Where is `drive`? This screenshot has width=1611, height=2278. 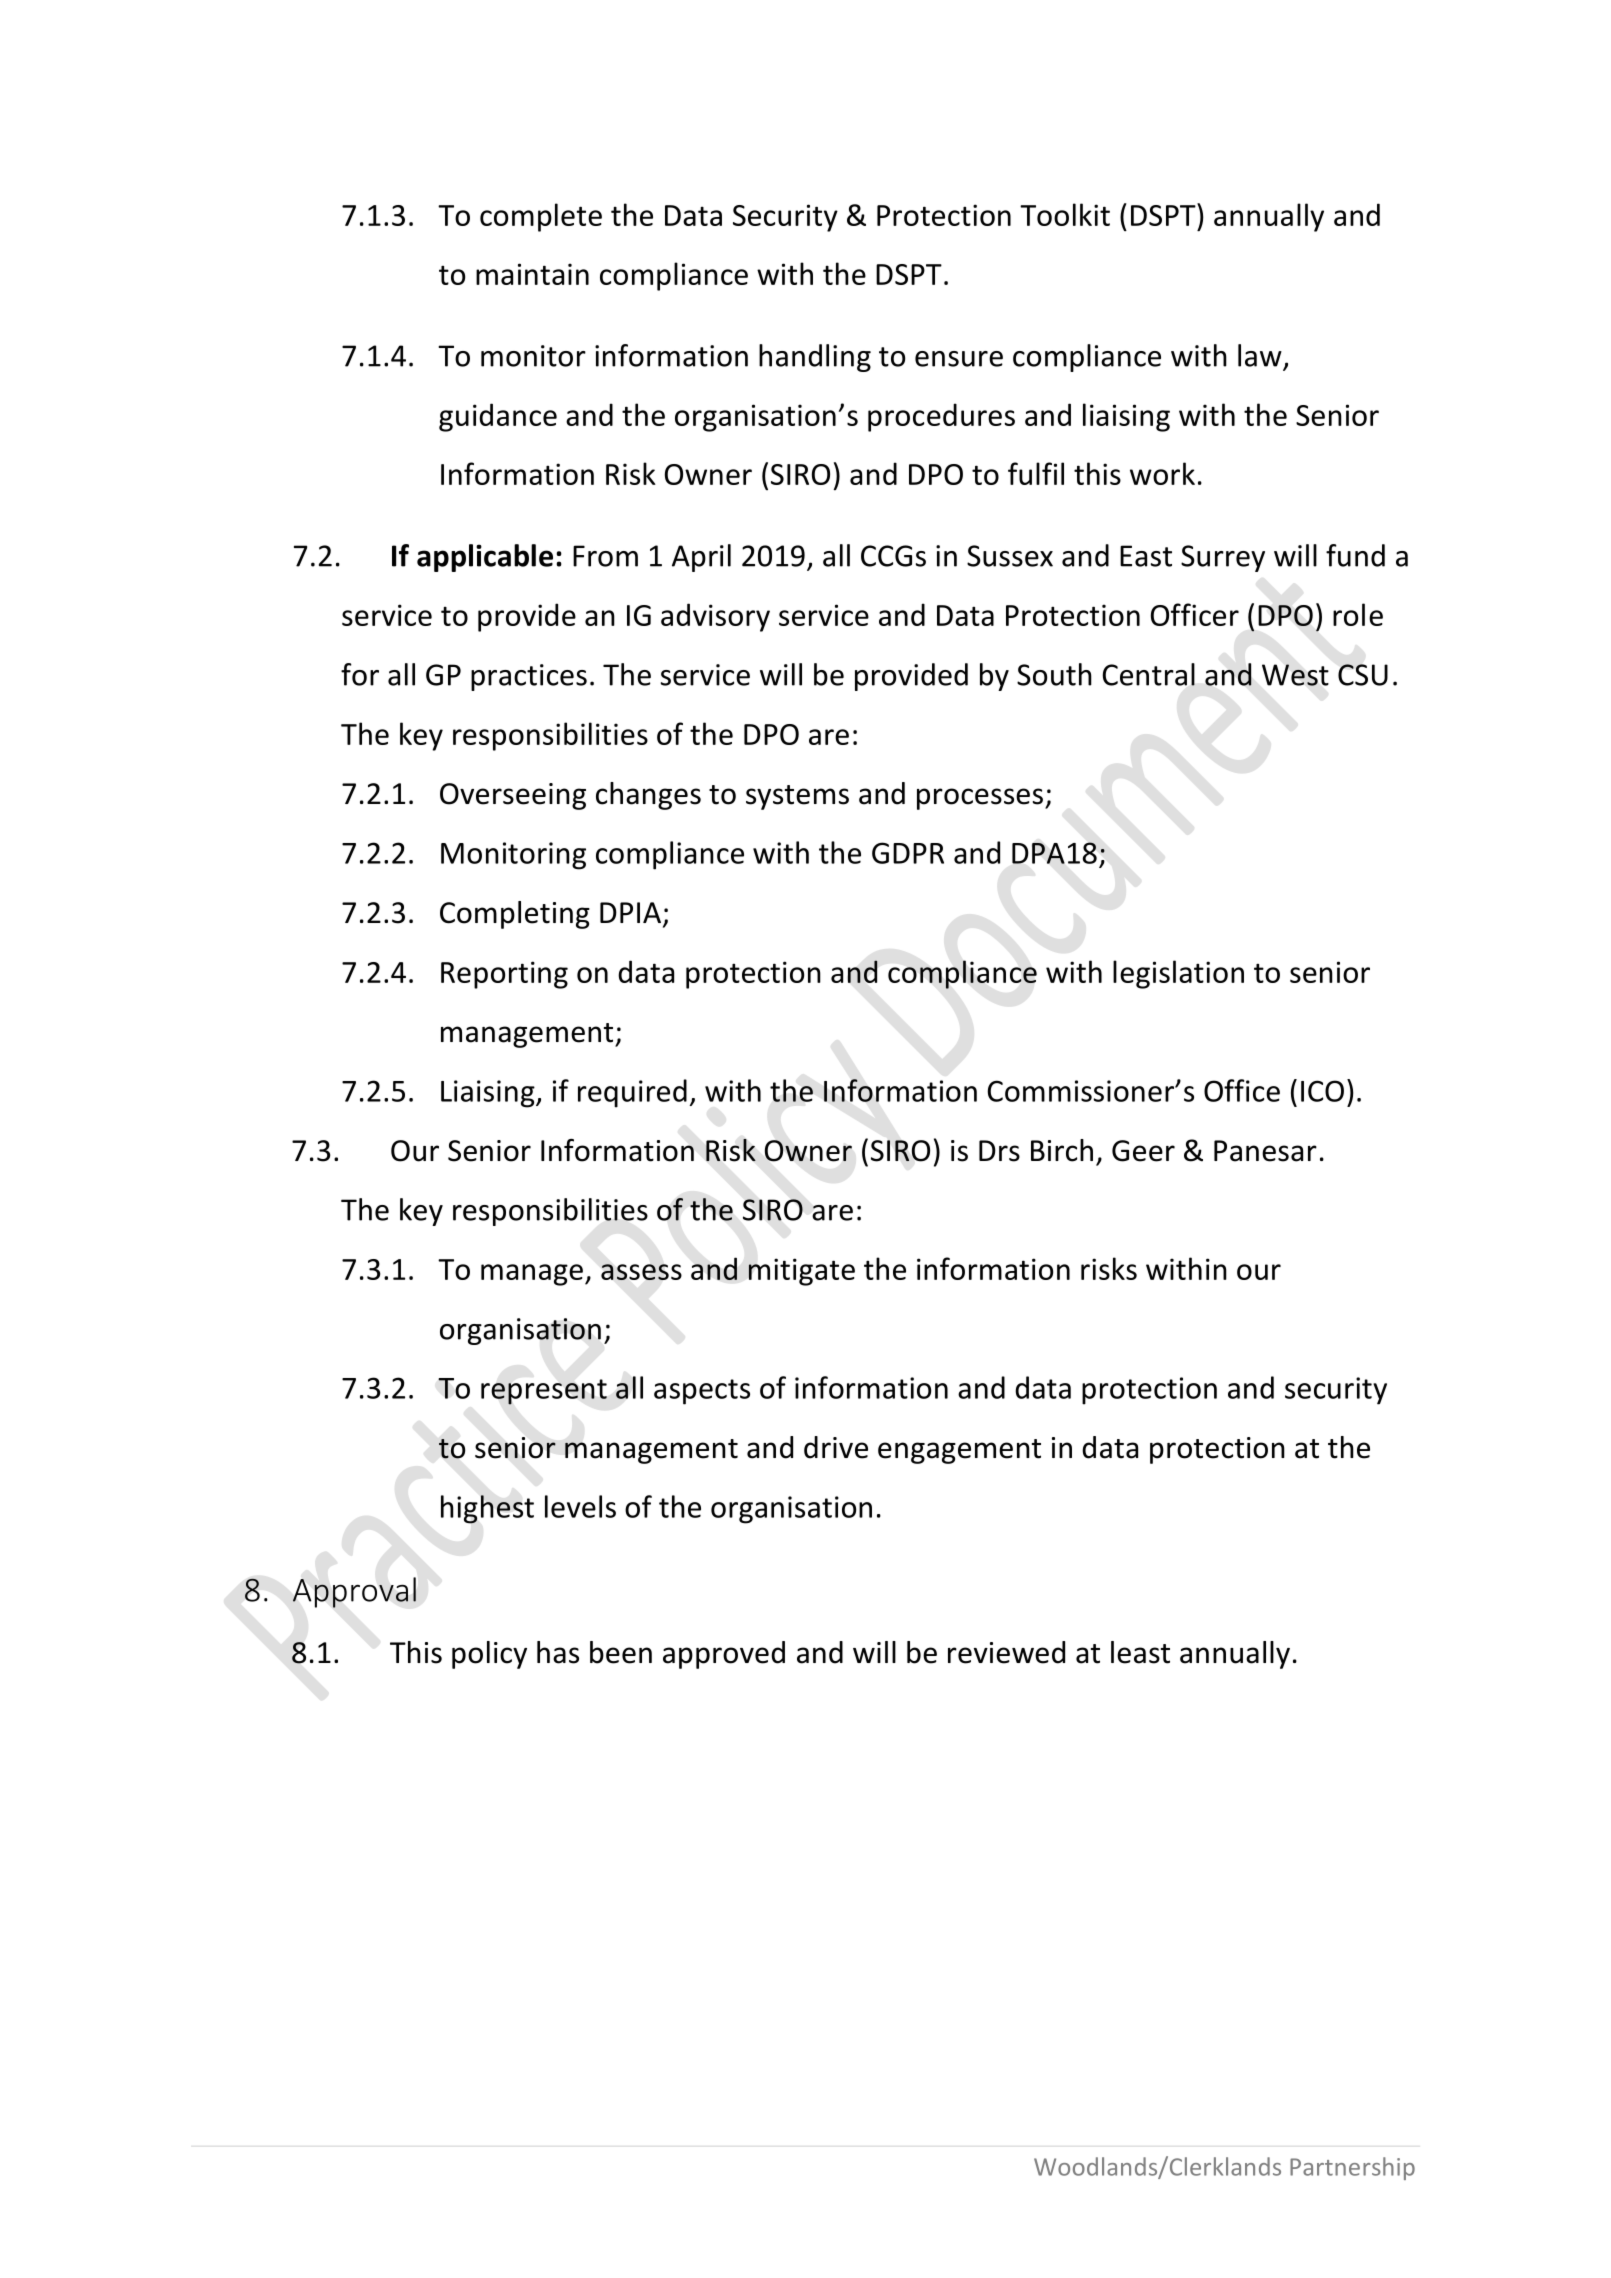
drive is located at coordinates (836, 1447).
